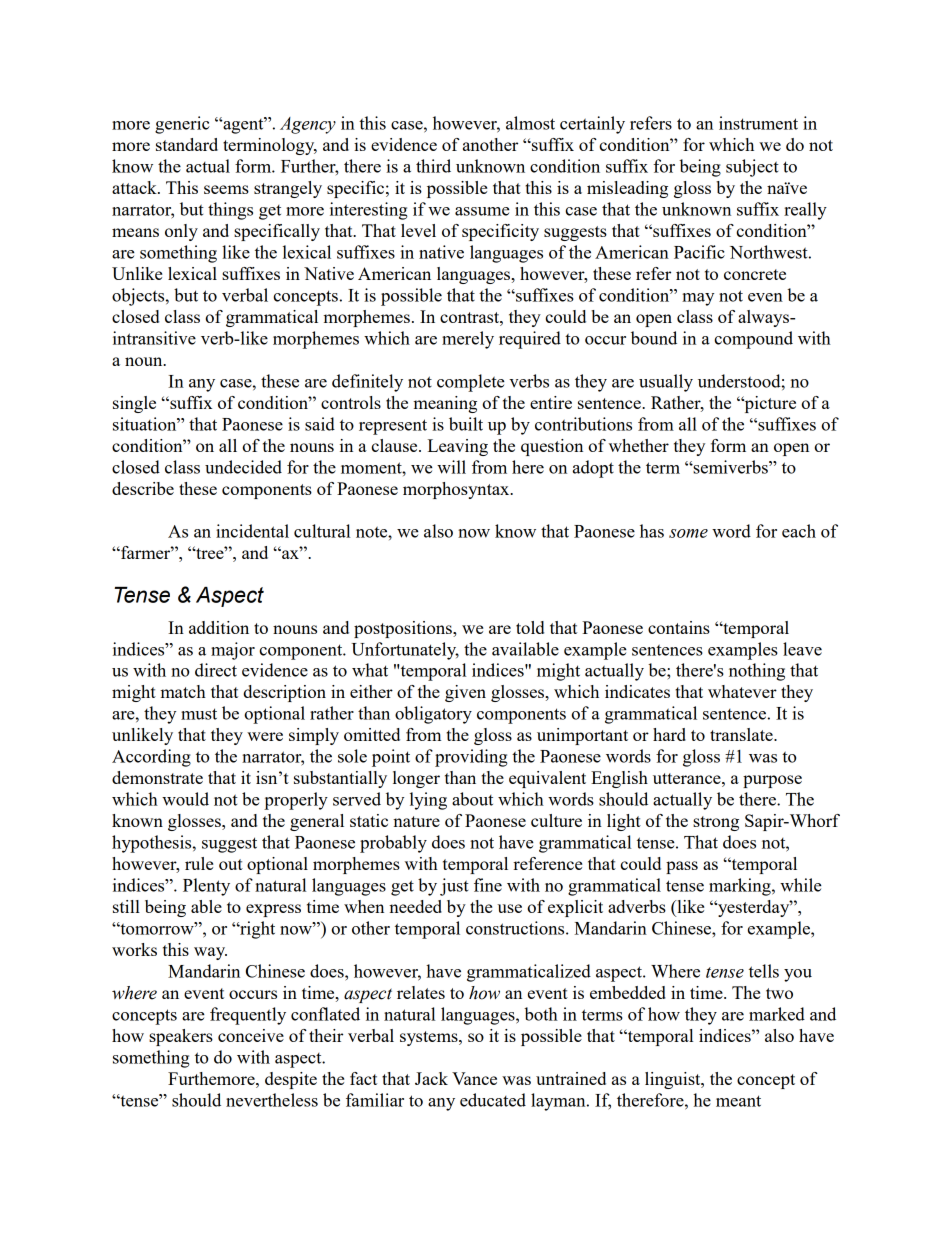 The height and width of the screenshot is (1233, 952). Describe the element at coordinates (187, 144) in the screenshot. I see `standard` at that location.
